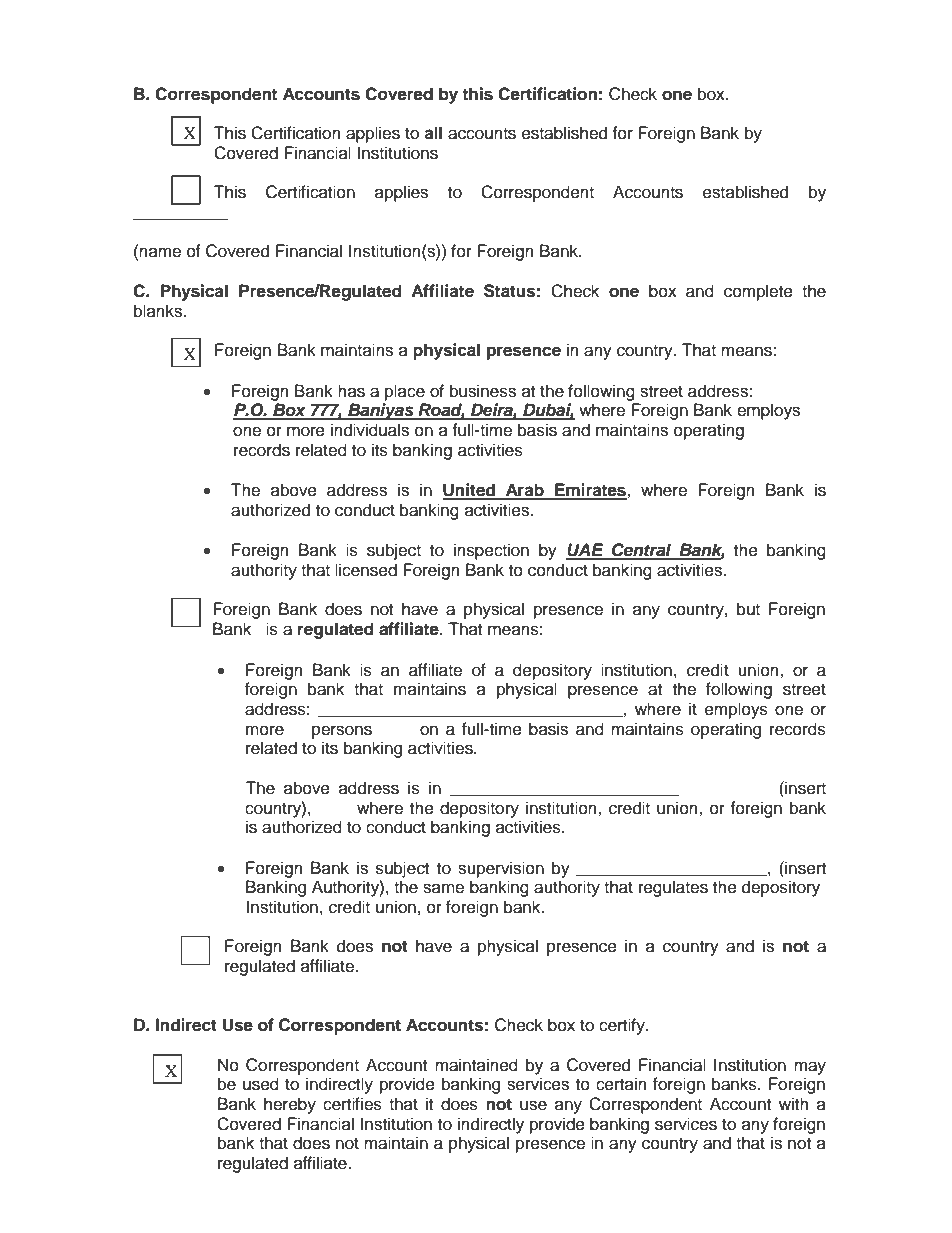 Image resolution: width=952 pixels, height=1233 pixels. I want to click on licensed, so click(366, 570).
